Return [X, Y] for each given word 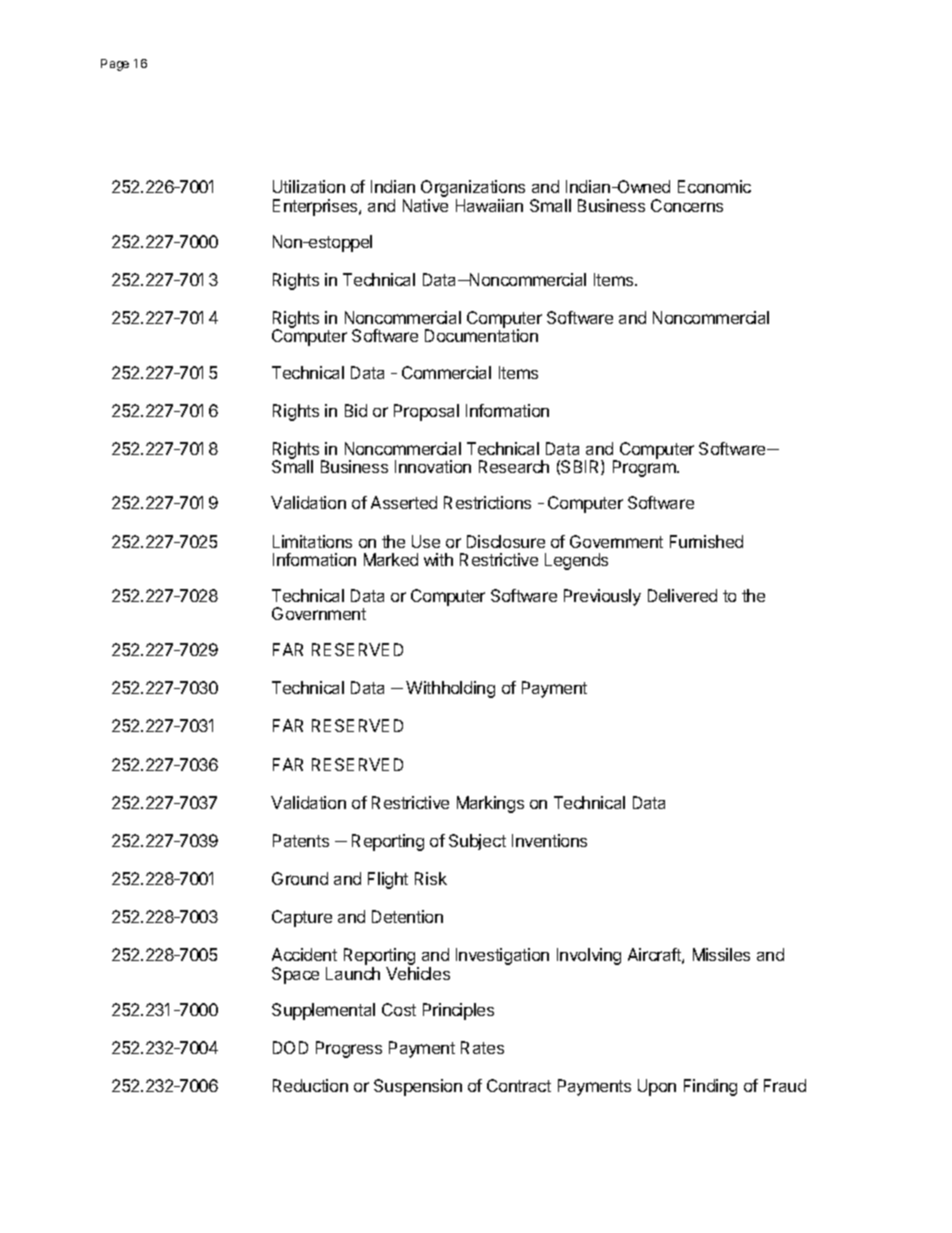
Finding [710, 1087]
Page [115, 65]
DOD [290, 1047]
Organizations [473, 190]
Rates [482, 1047]
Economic [714, 186]
